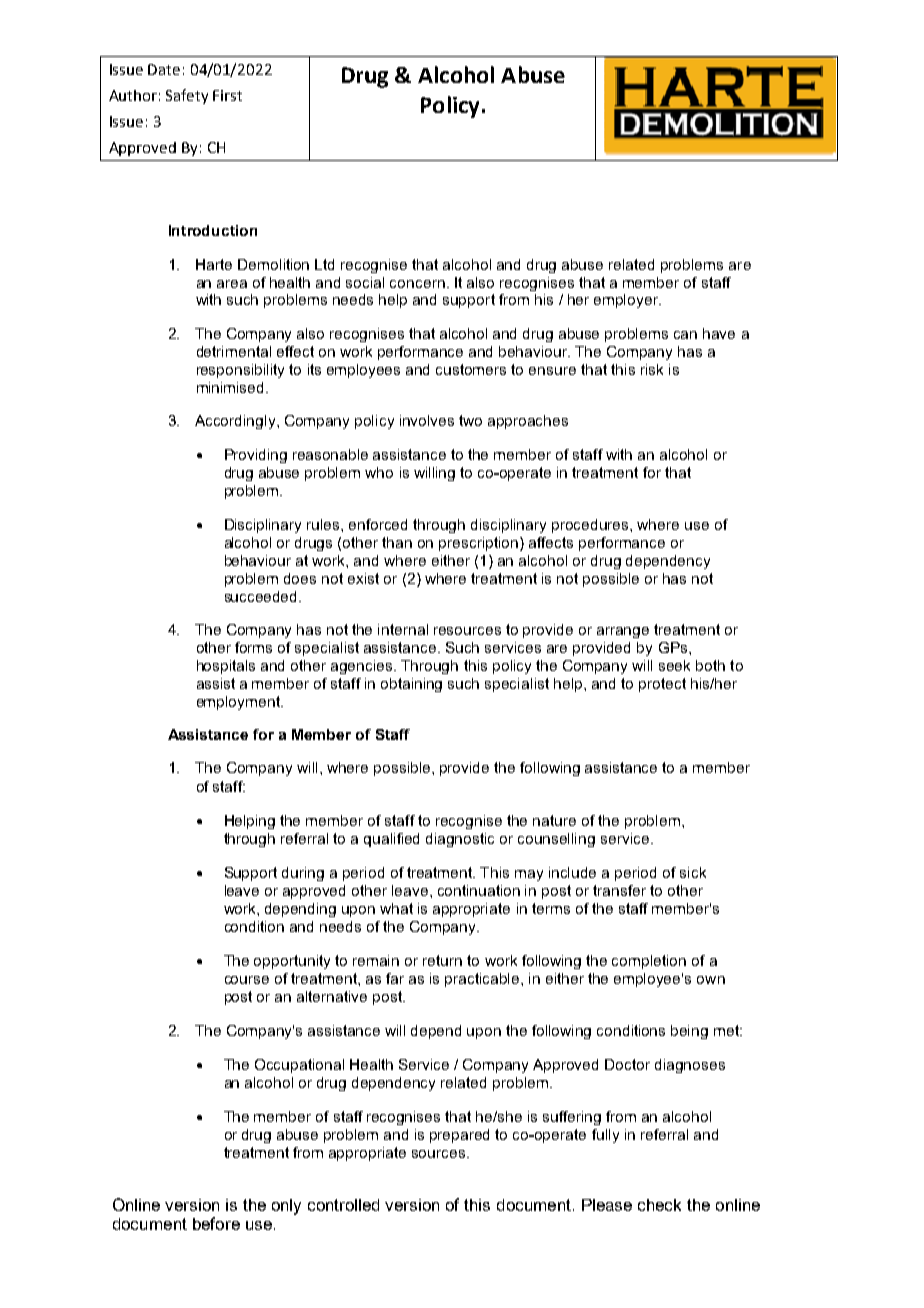 Image resolution: width=924 pixels, height=1308 pixels. What do you see at coordinates (627, 301) in the page?
I see `employer` at bounding box center [627, 301].
